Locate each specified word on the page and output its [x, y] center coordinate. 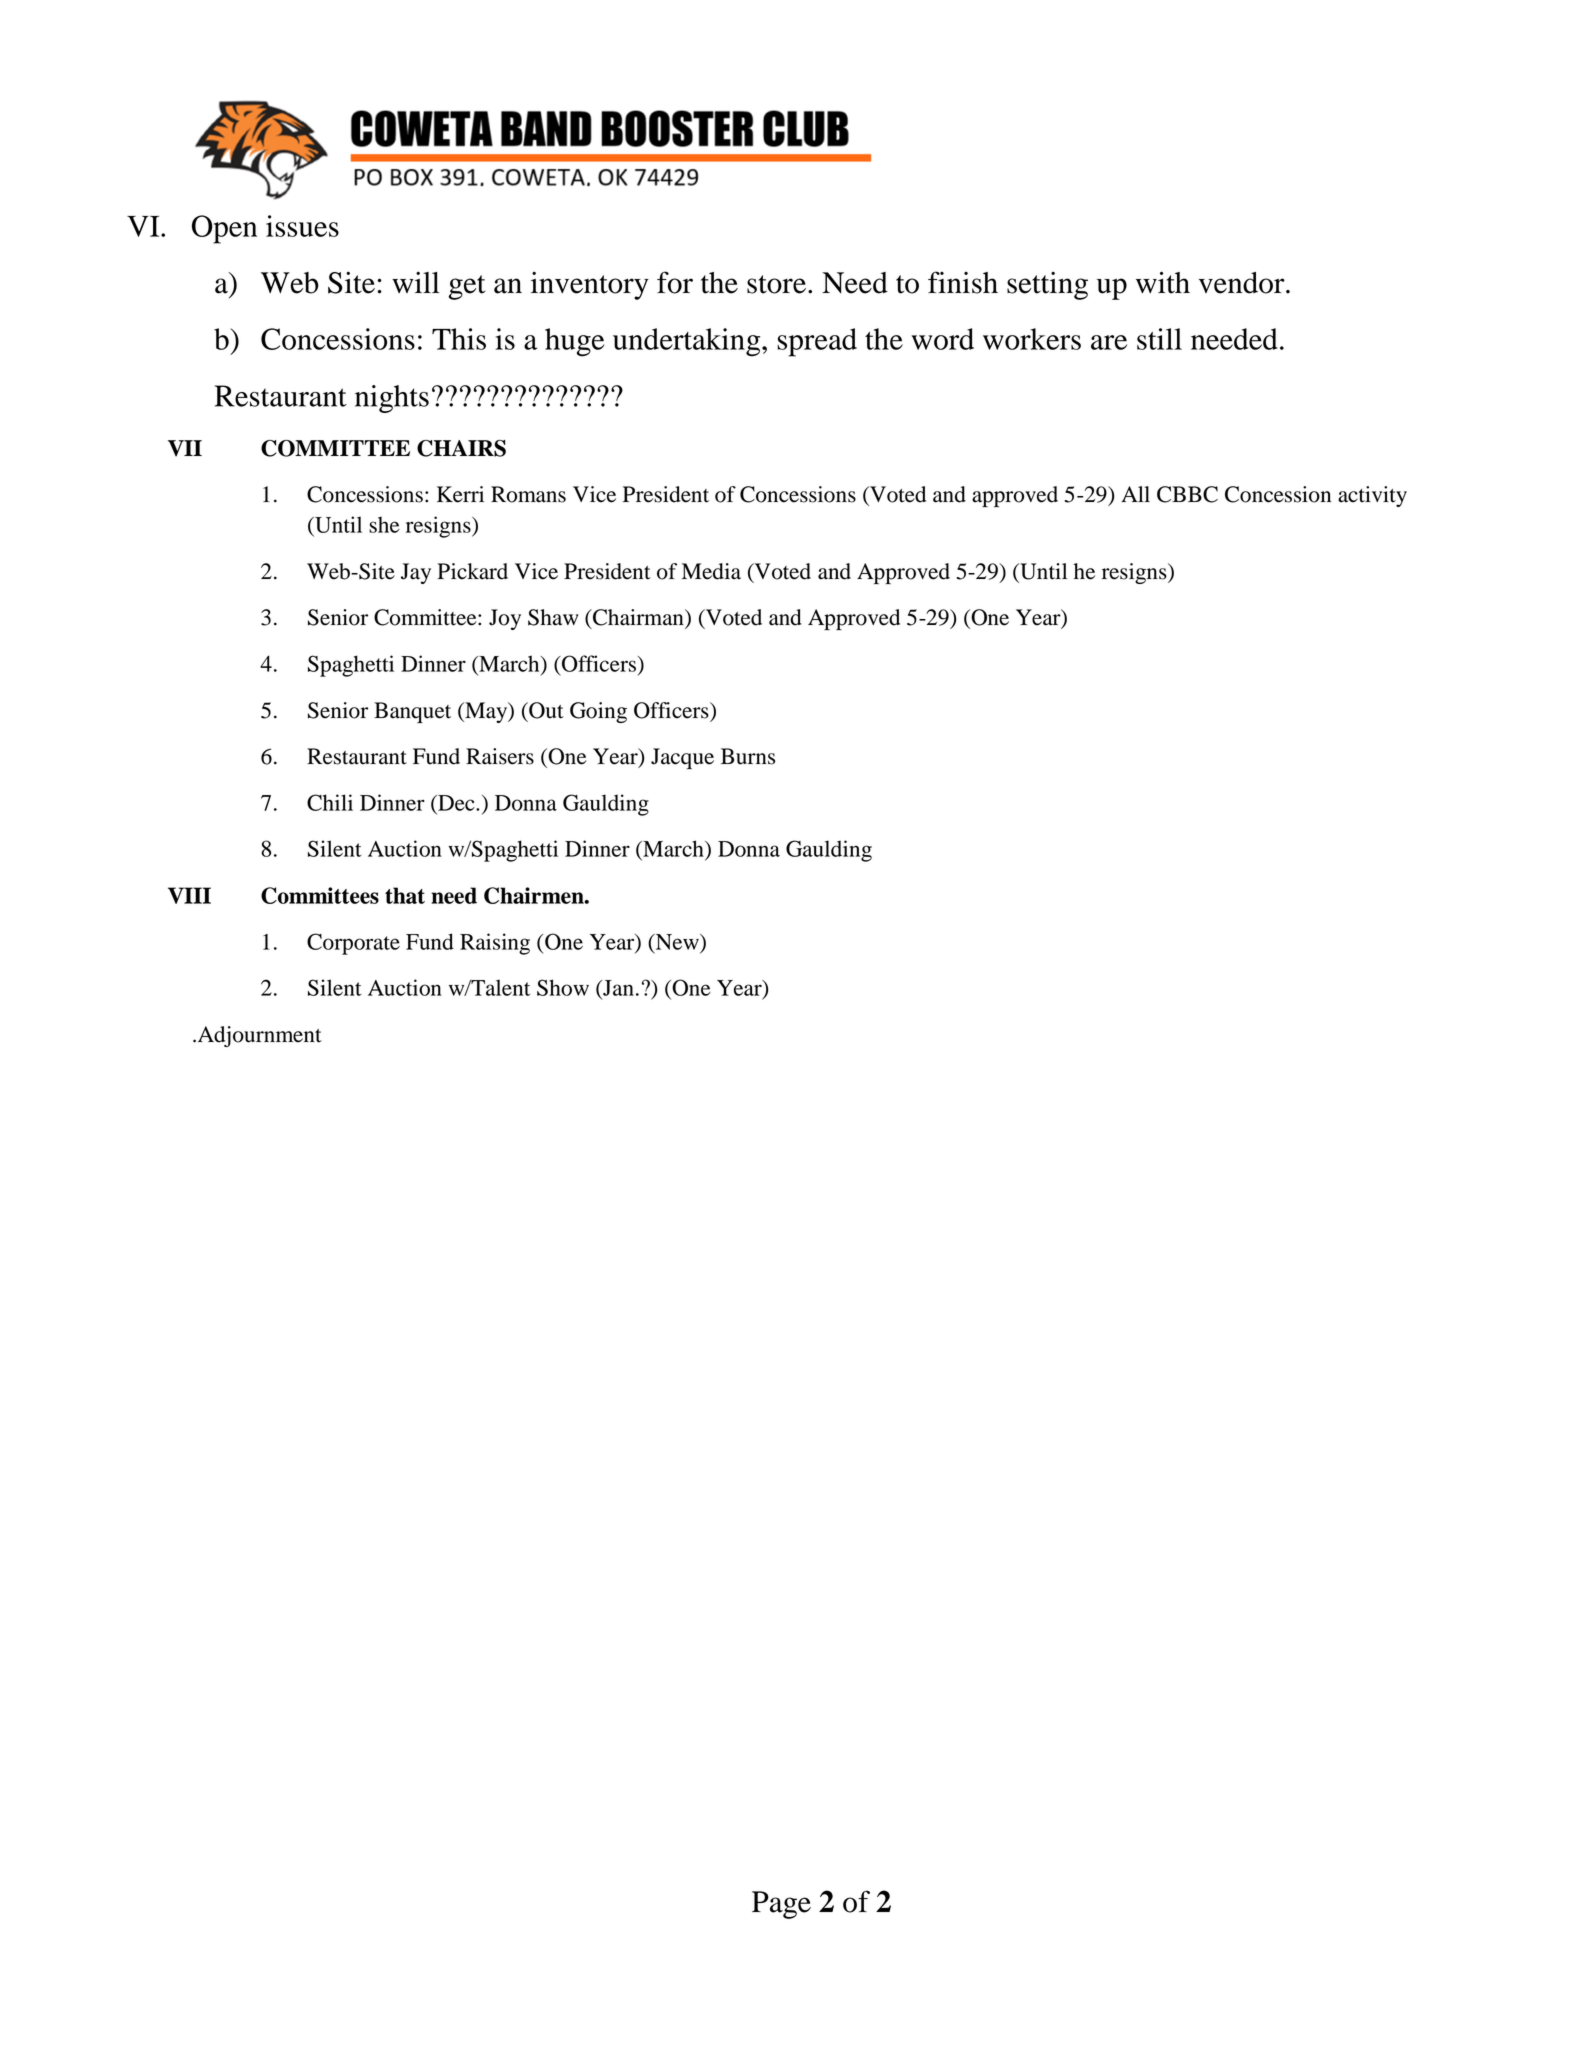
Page [781, 1905]
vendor [1243, 283]
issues [302, 226]
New [677, 943]
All [1135, 494]
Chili [330, 802]
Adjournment [260, 1036]
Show [563, 987]
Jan [617, 988]
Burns [748, 756]
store [776, 284]
